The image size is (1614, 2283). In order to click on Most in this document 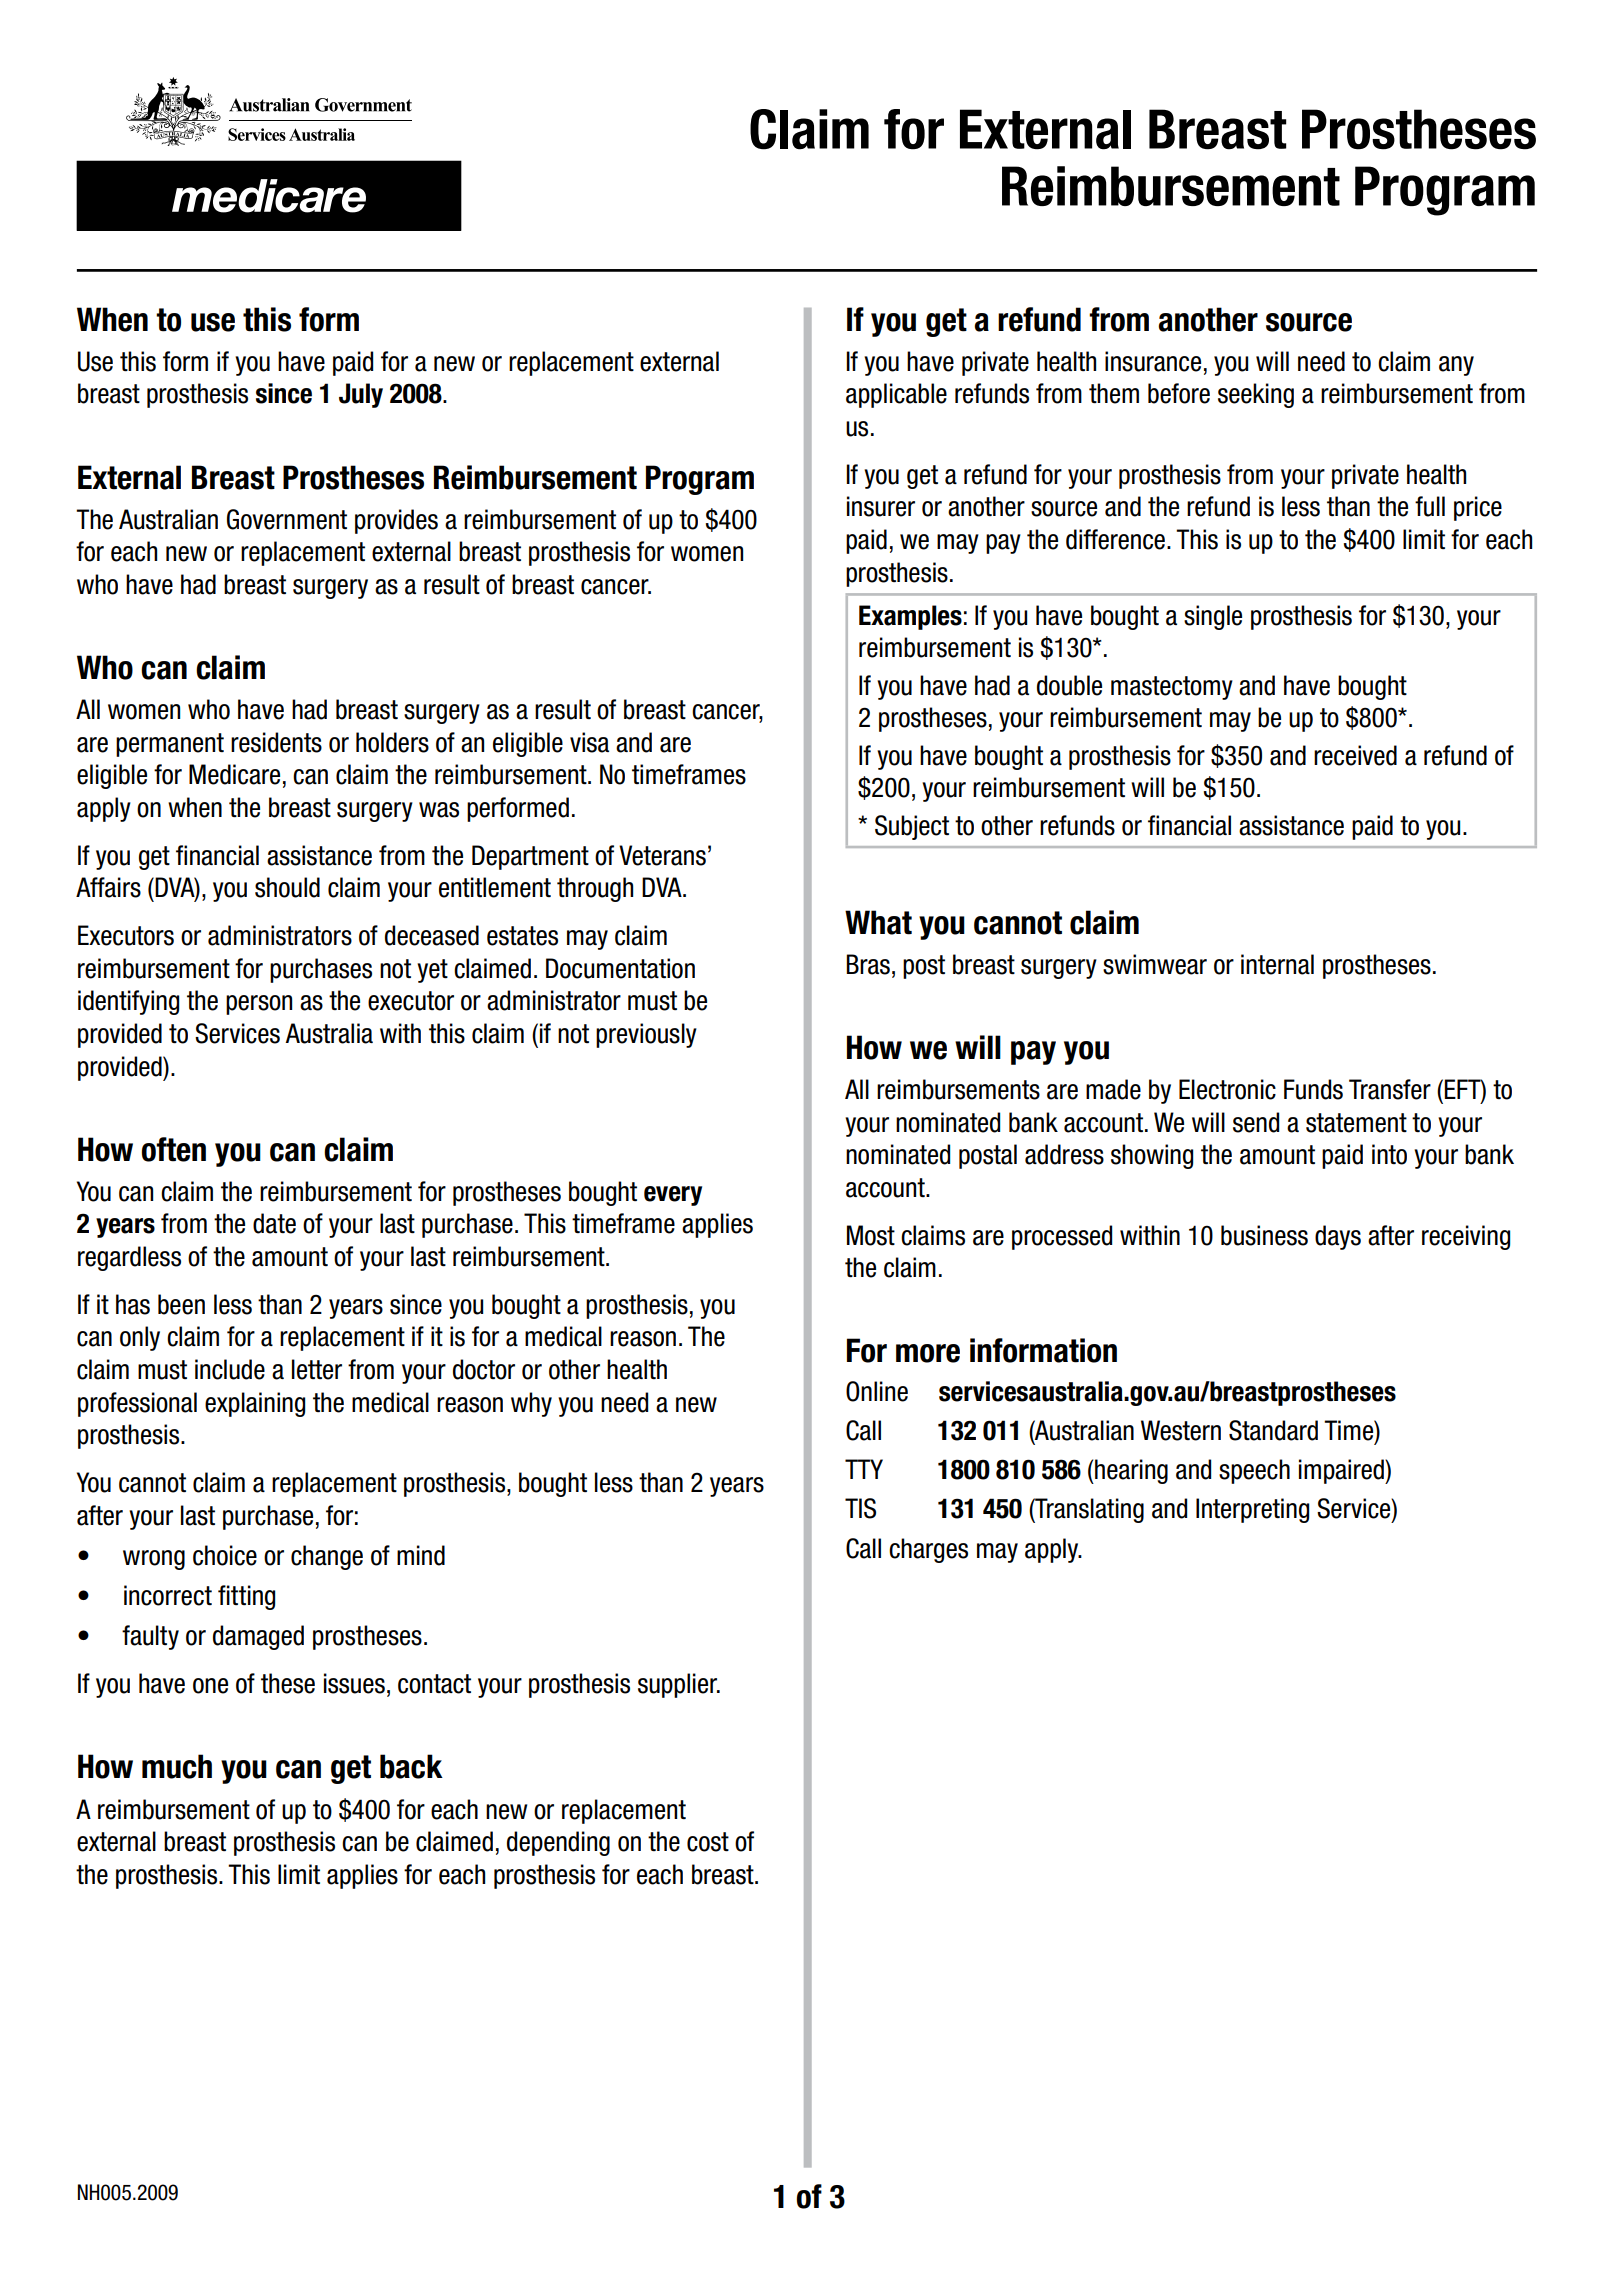, I will do `click(871, 1235)`.
